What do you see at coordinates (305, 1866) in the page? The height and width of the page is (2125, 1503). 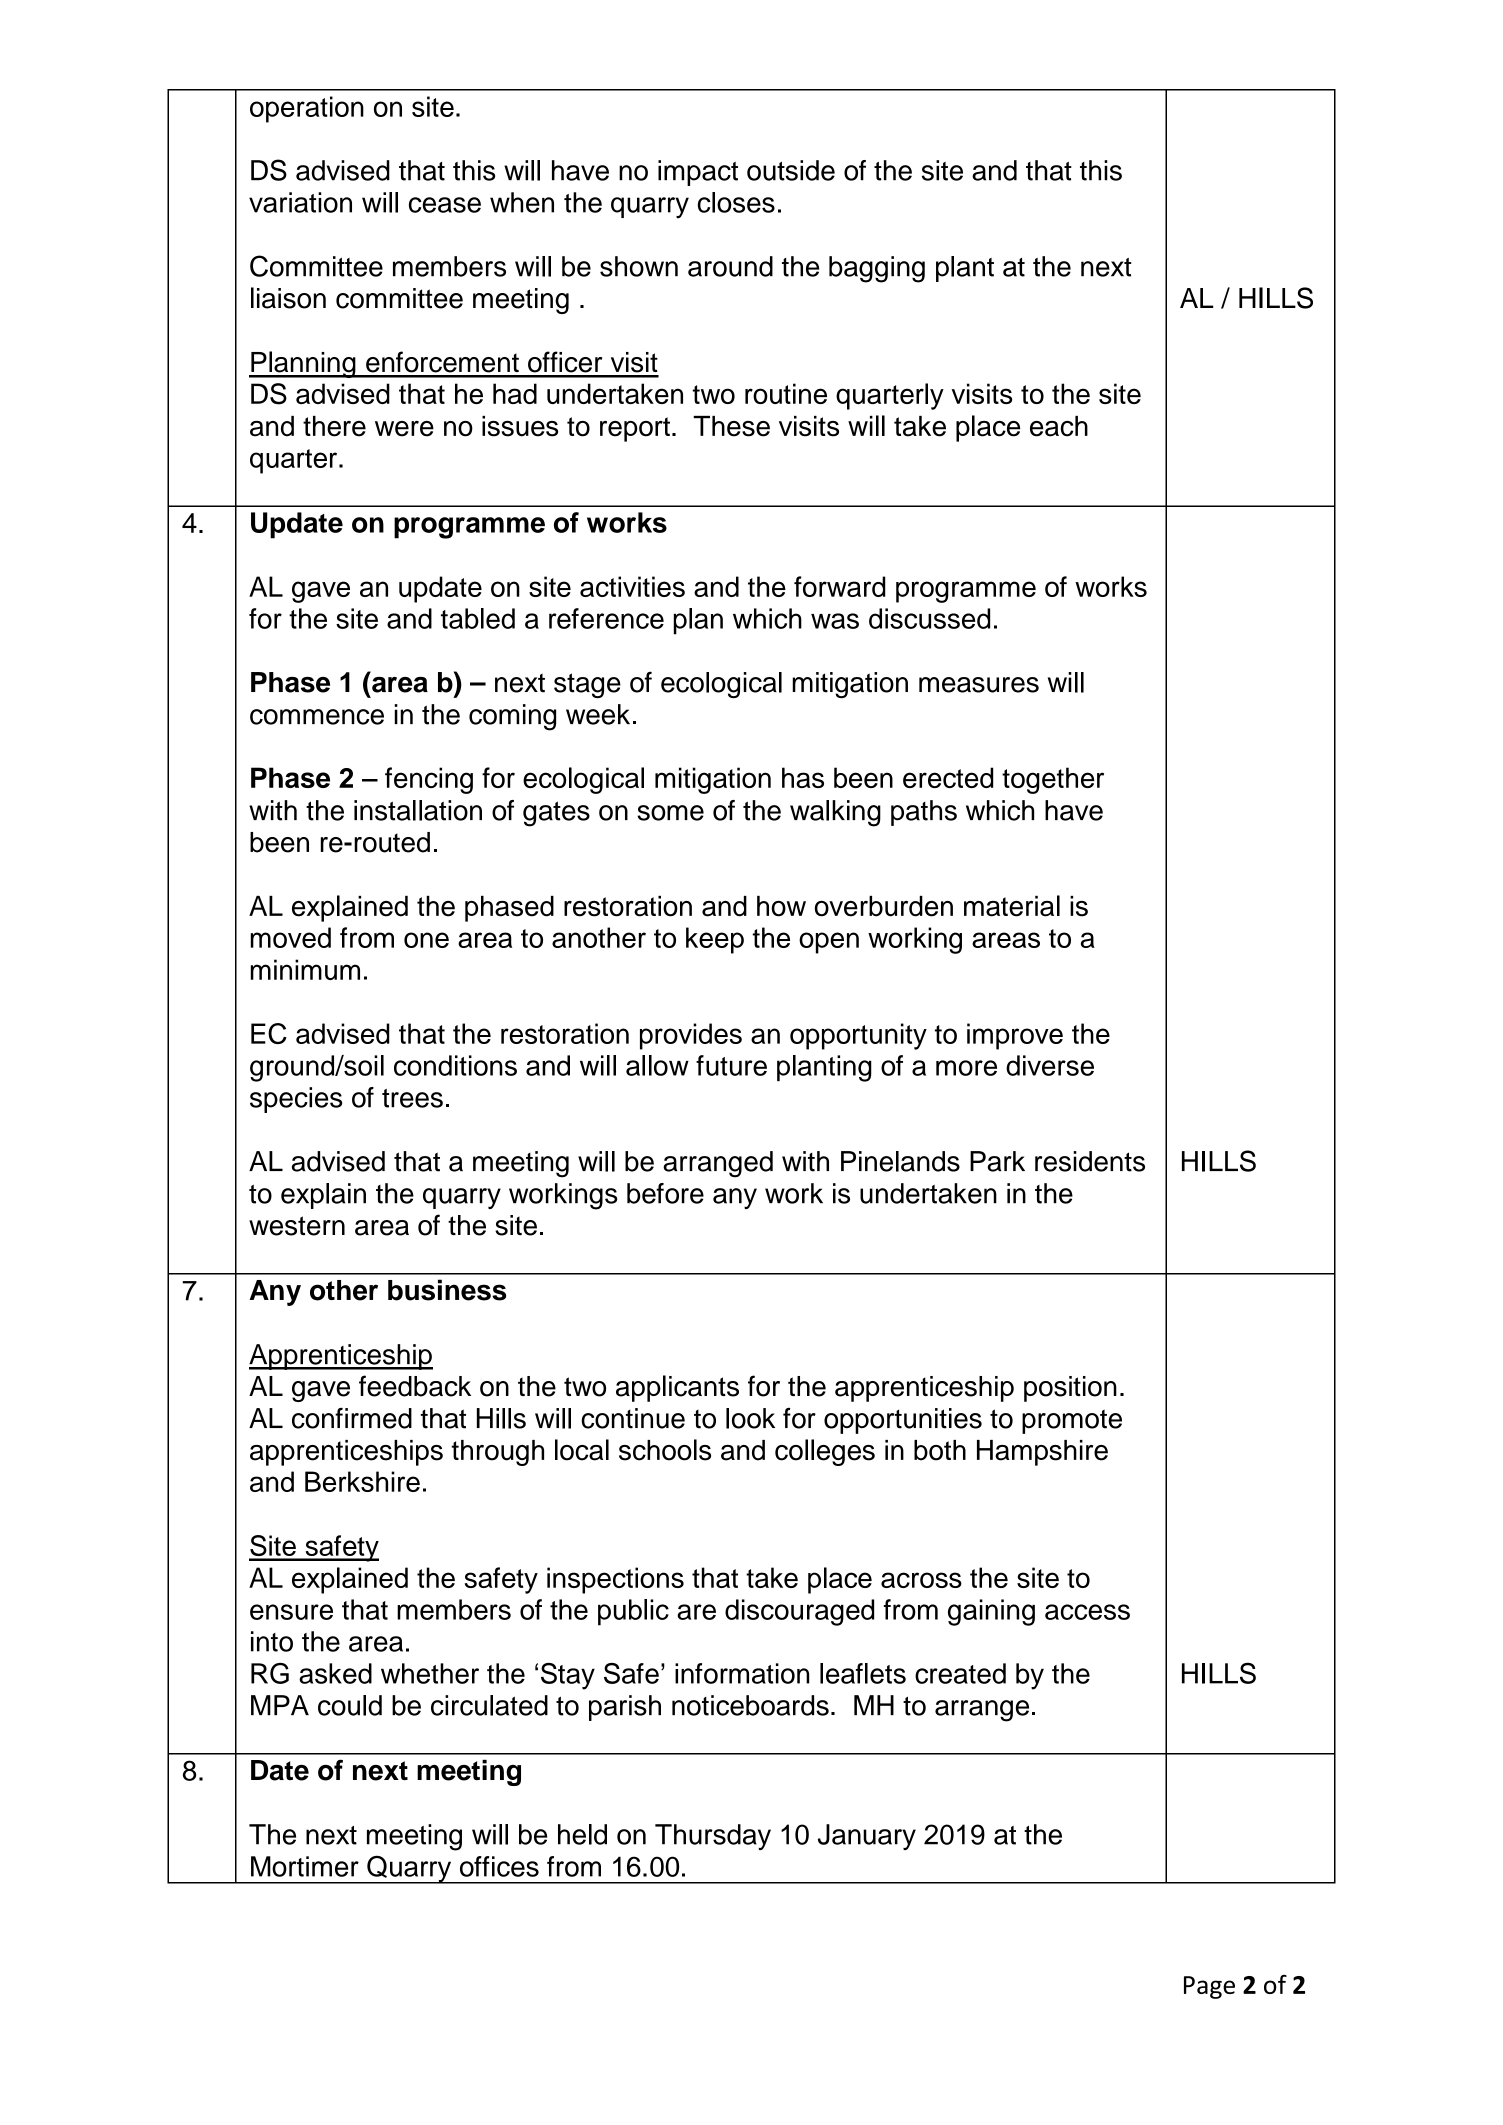 I see `Mortimer` at bounding box center [305, 1866].
